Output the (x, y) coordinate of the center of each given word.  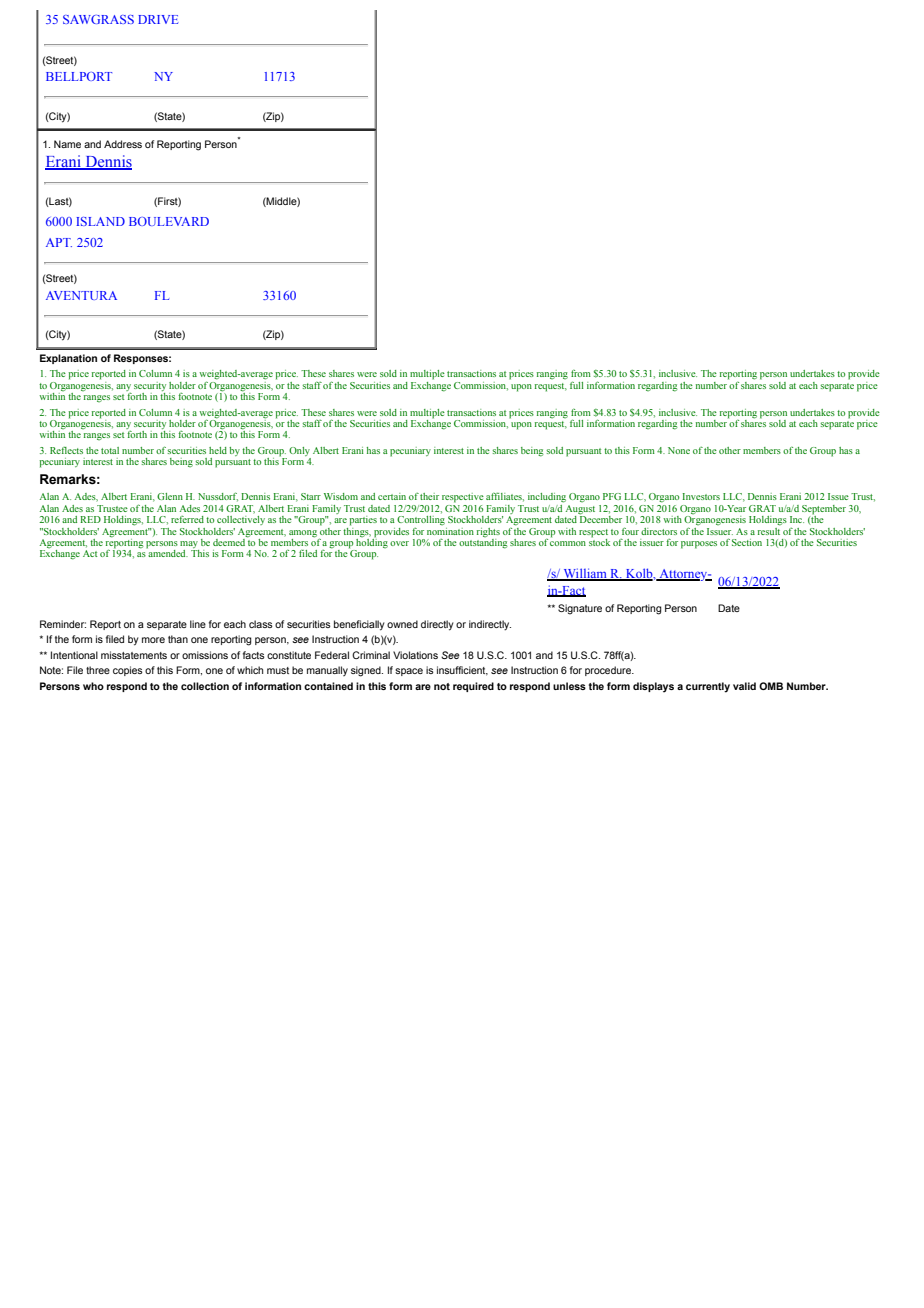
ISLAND (100, 221)
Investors (701, 496)
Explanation (68, 359)
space (409, 672)
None (679, 450)
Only (300, 453)
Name (67, 144)
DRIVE (158, 19)
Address (123, 144)
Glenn (170, 496)
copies (128, 671)
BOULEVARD (169, 221)
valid (744, 686)
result (769, 530)
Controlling (421, 519)
